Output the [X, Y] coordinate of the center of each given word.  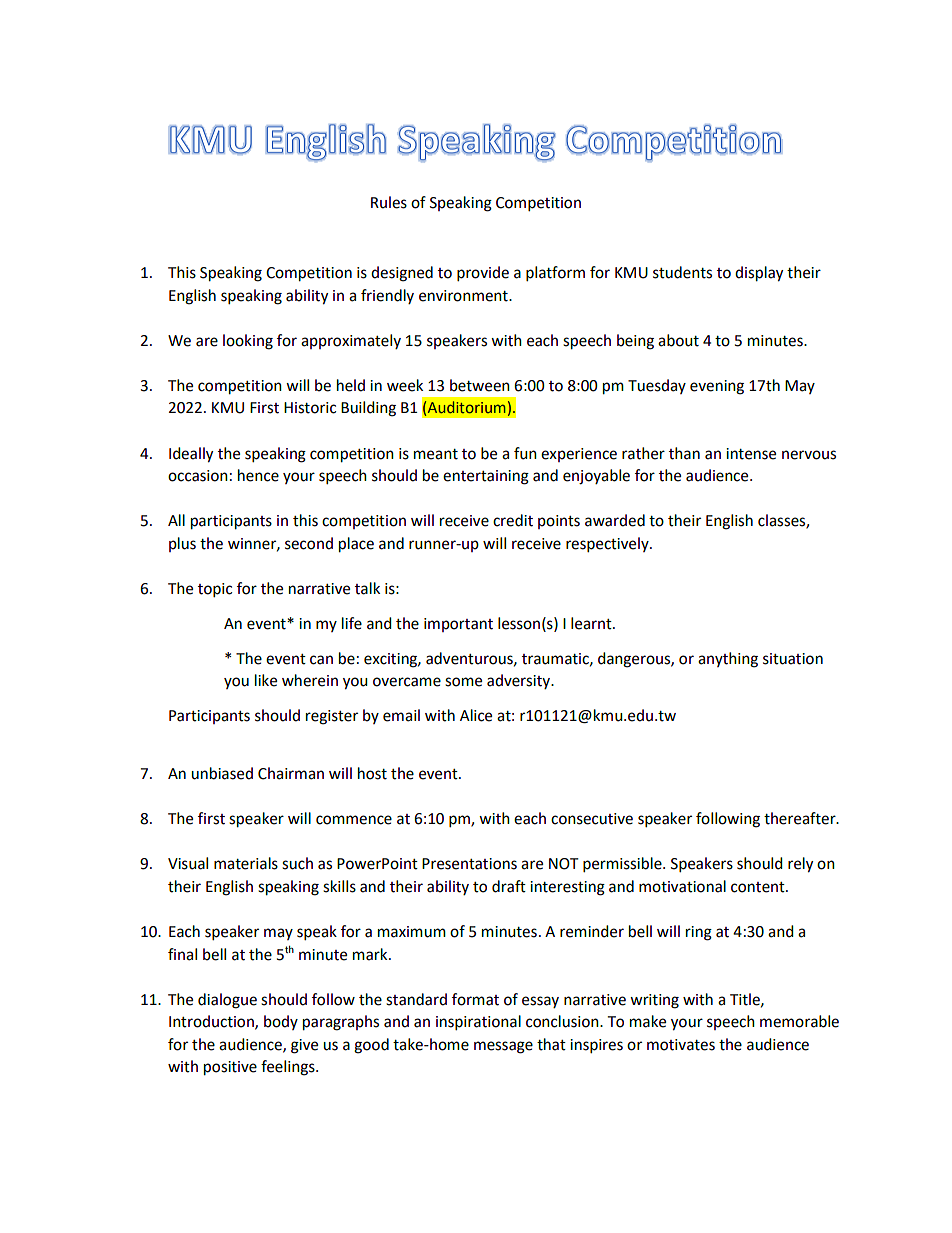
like [266, 680]
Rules [389, 202]
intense [751, 454]
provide [483, 274]
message [503, 1047]
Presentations [469, 864]
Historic [310, 408]
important [458, 625]
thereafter [801, 818]
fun [525, 453]
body [281, 1022]
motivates [681, 1045]
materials [246, 863]
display [759, 274]
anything [728, 660]
